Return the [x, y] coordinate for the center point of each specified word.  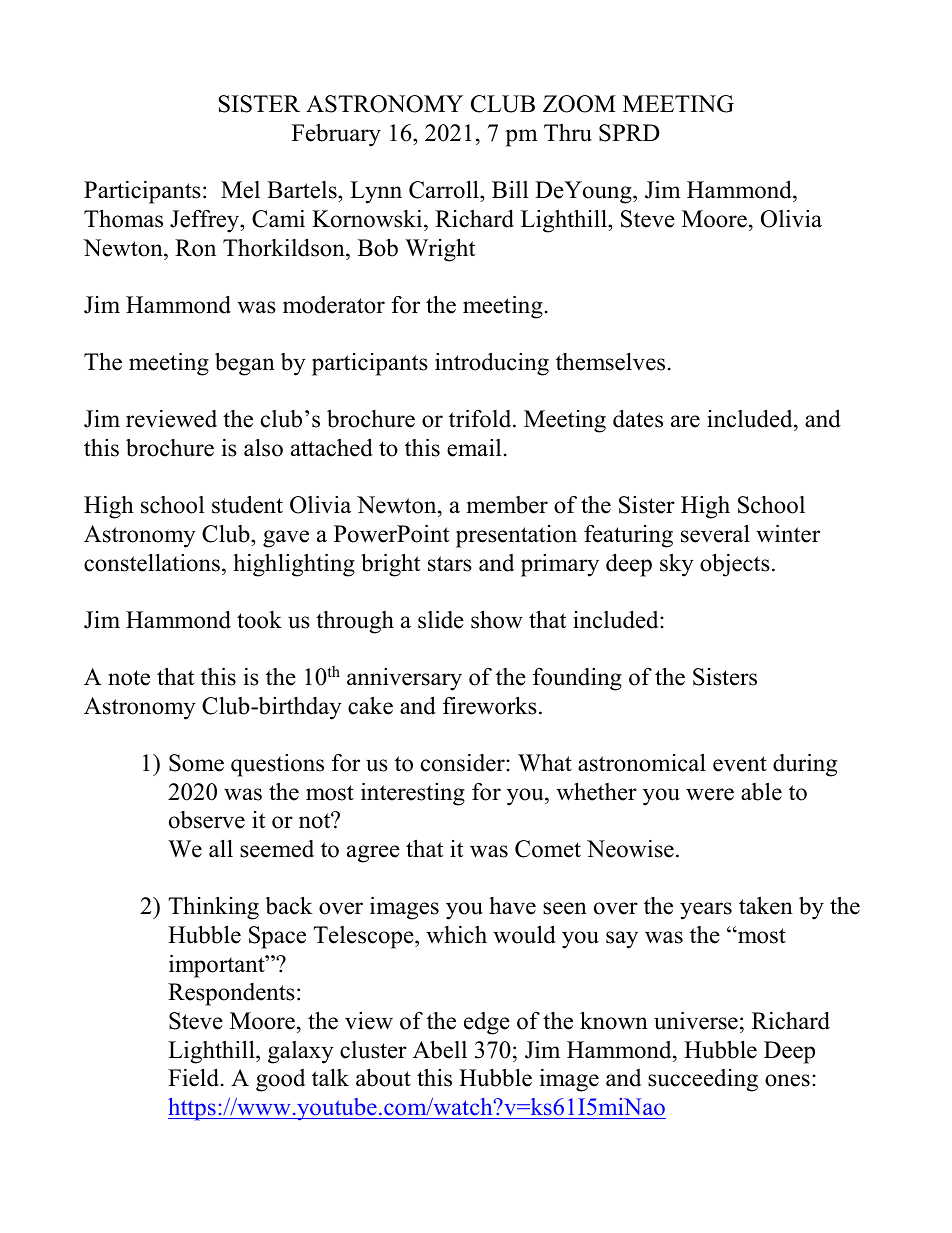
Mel [240, 190]
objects [735, 565]
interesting [413, 794]
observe [207, 820]
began [245, 364]
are [685, 421]
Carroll [445, 191]
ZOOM [579, 104]
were [710, 794]
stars [450, 564]
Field [195, 1078]
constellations [153, 563]
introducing [492, 364]
